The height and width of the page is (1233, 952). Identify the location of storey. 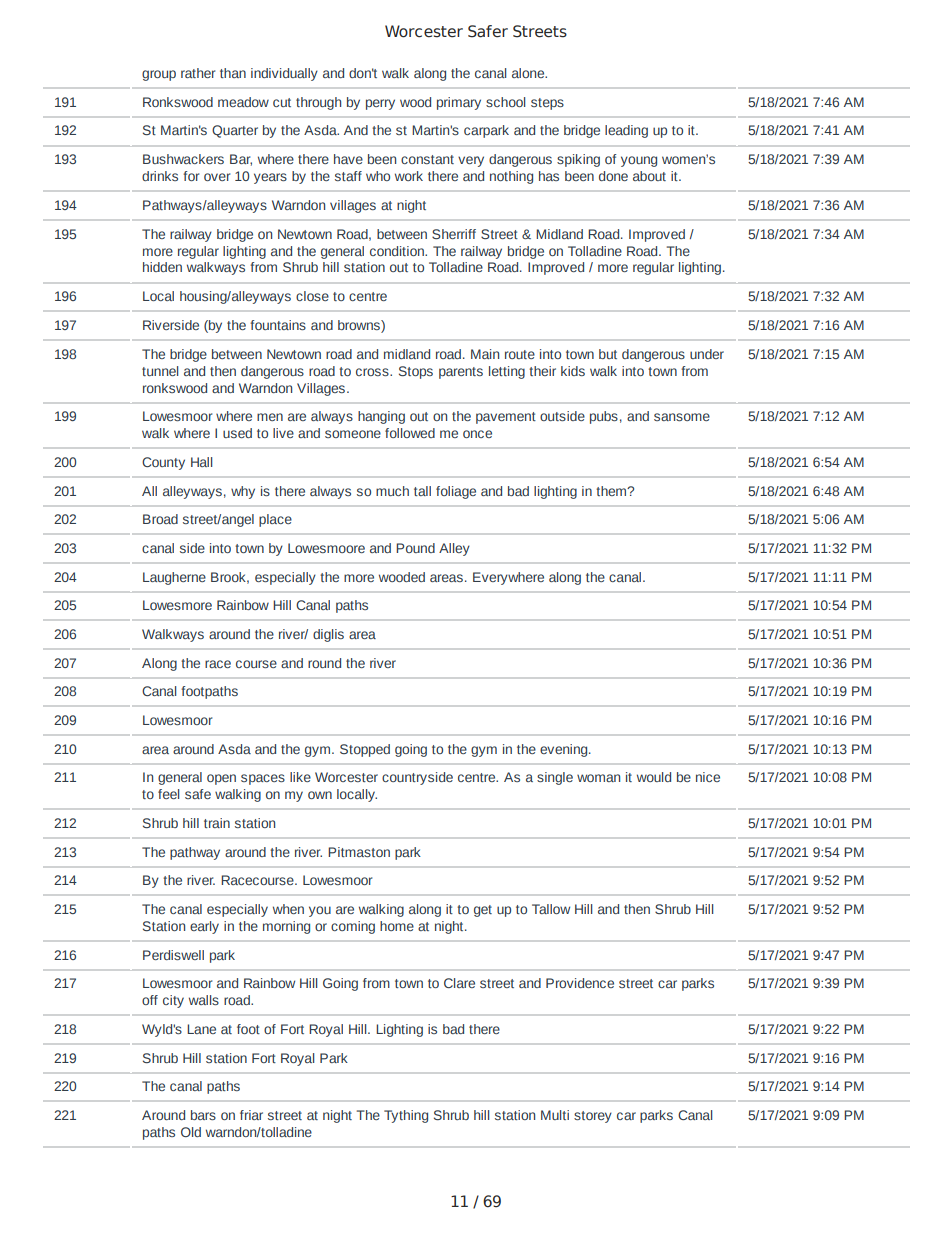
(593, 1117).
